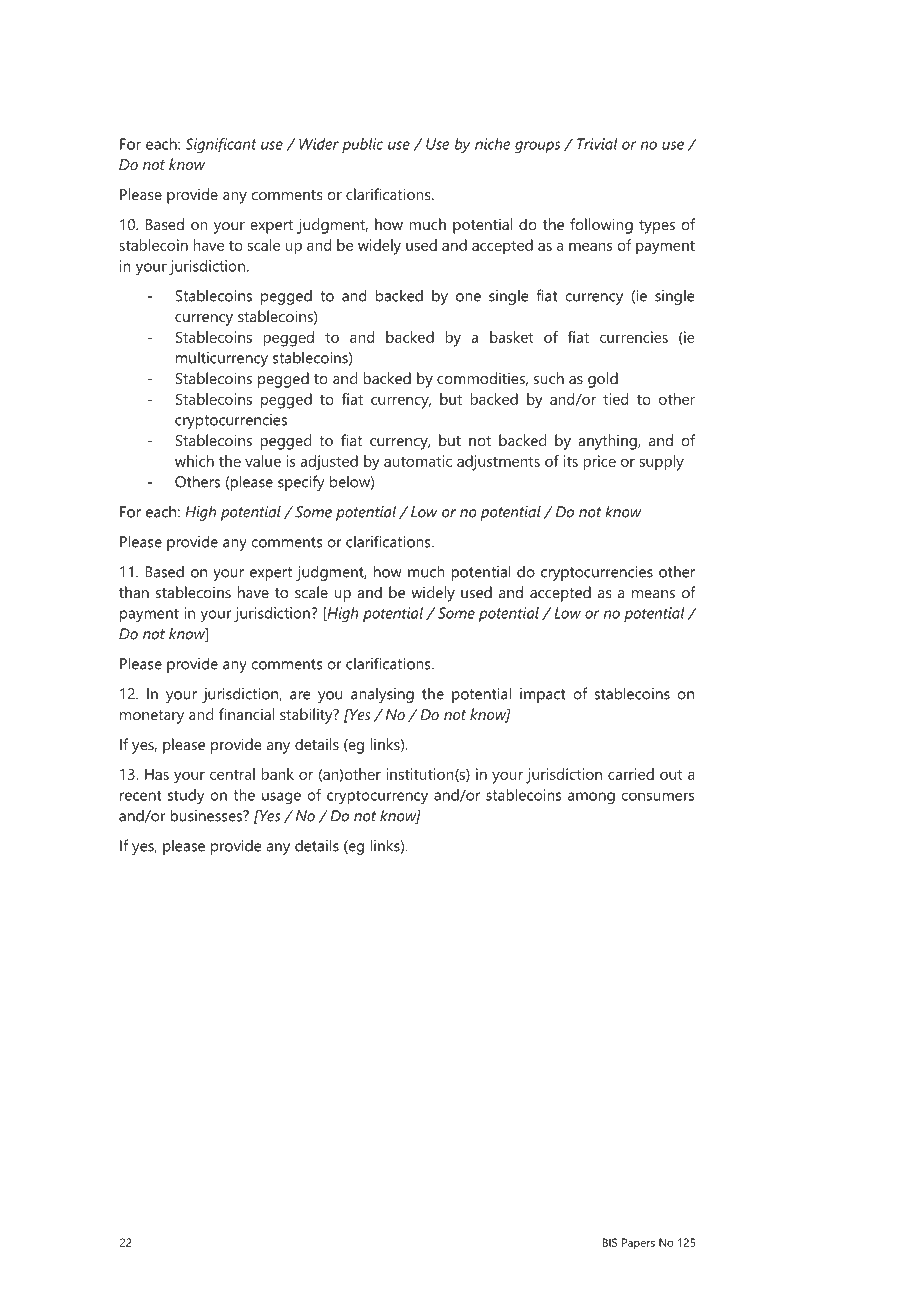 The height and width of the screenshot is (1308, 924). What do you see at coordinates (597, 144) in the screenshot?
I see `Trivial` at bounding box center [597, 144].
